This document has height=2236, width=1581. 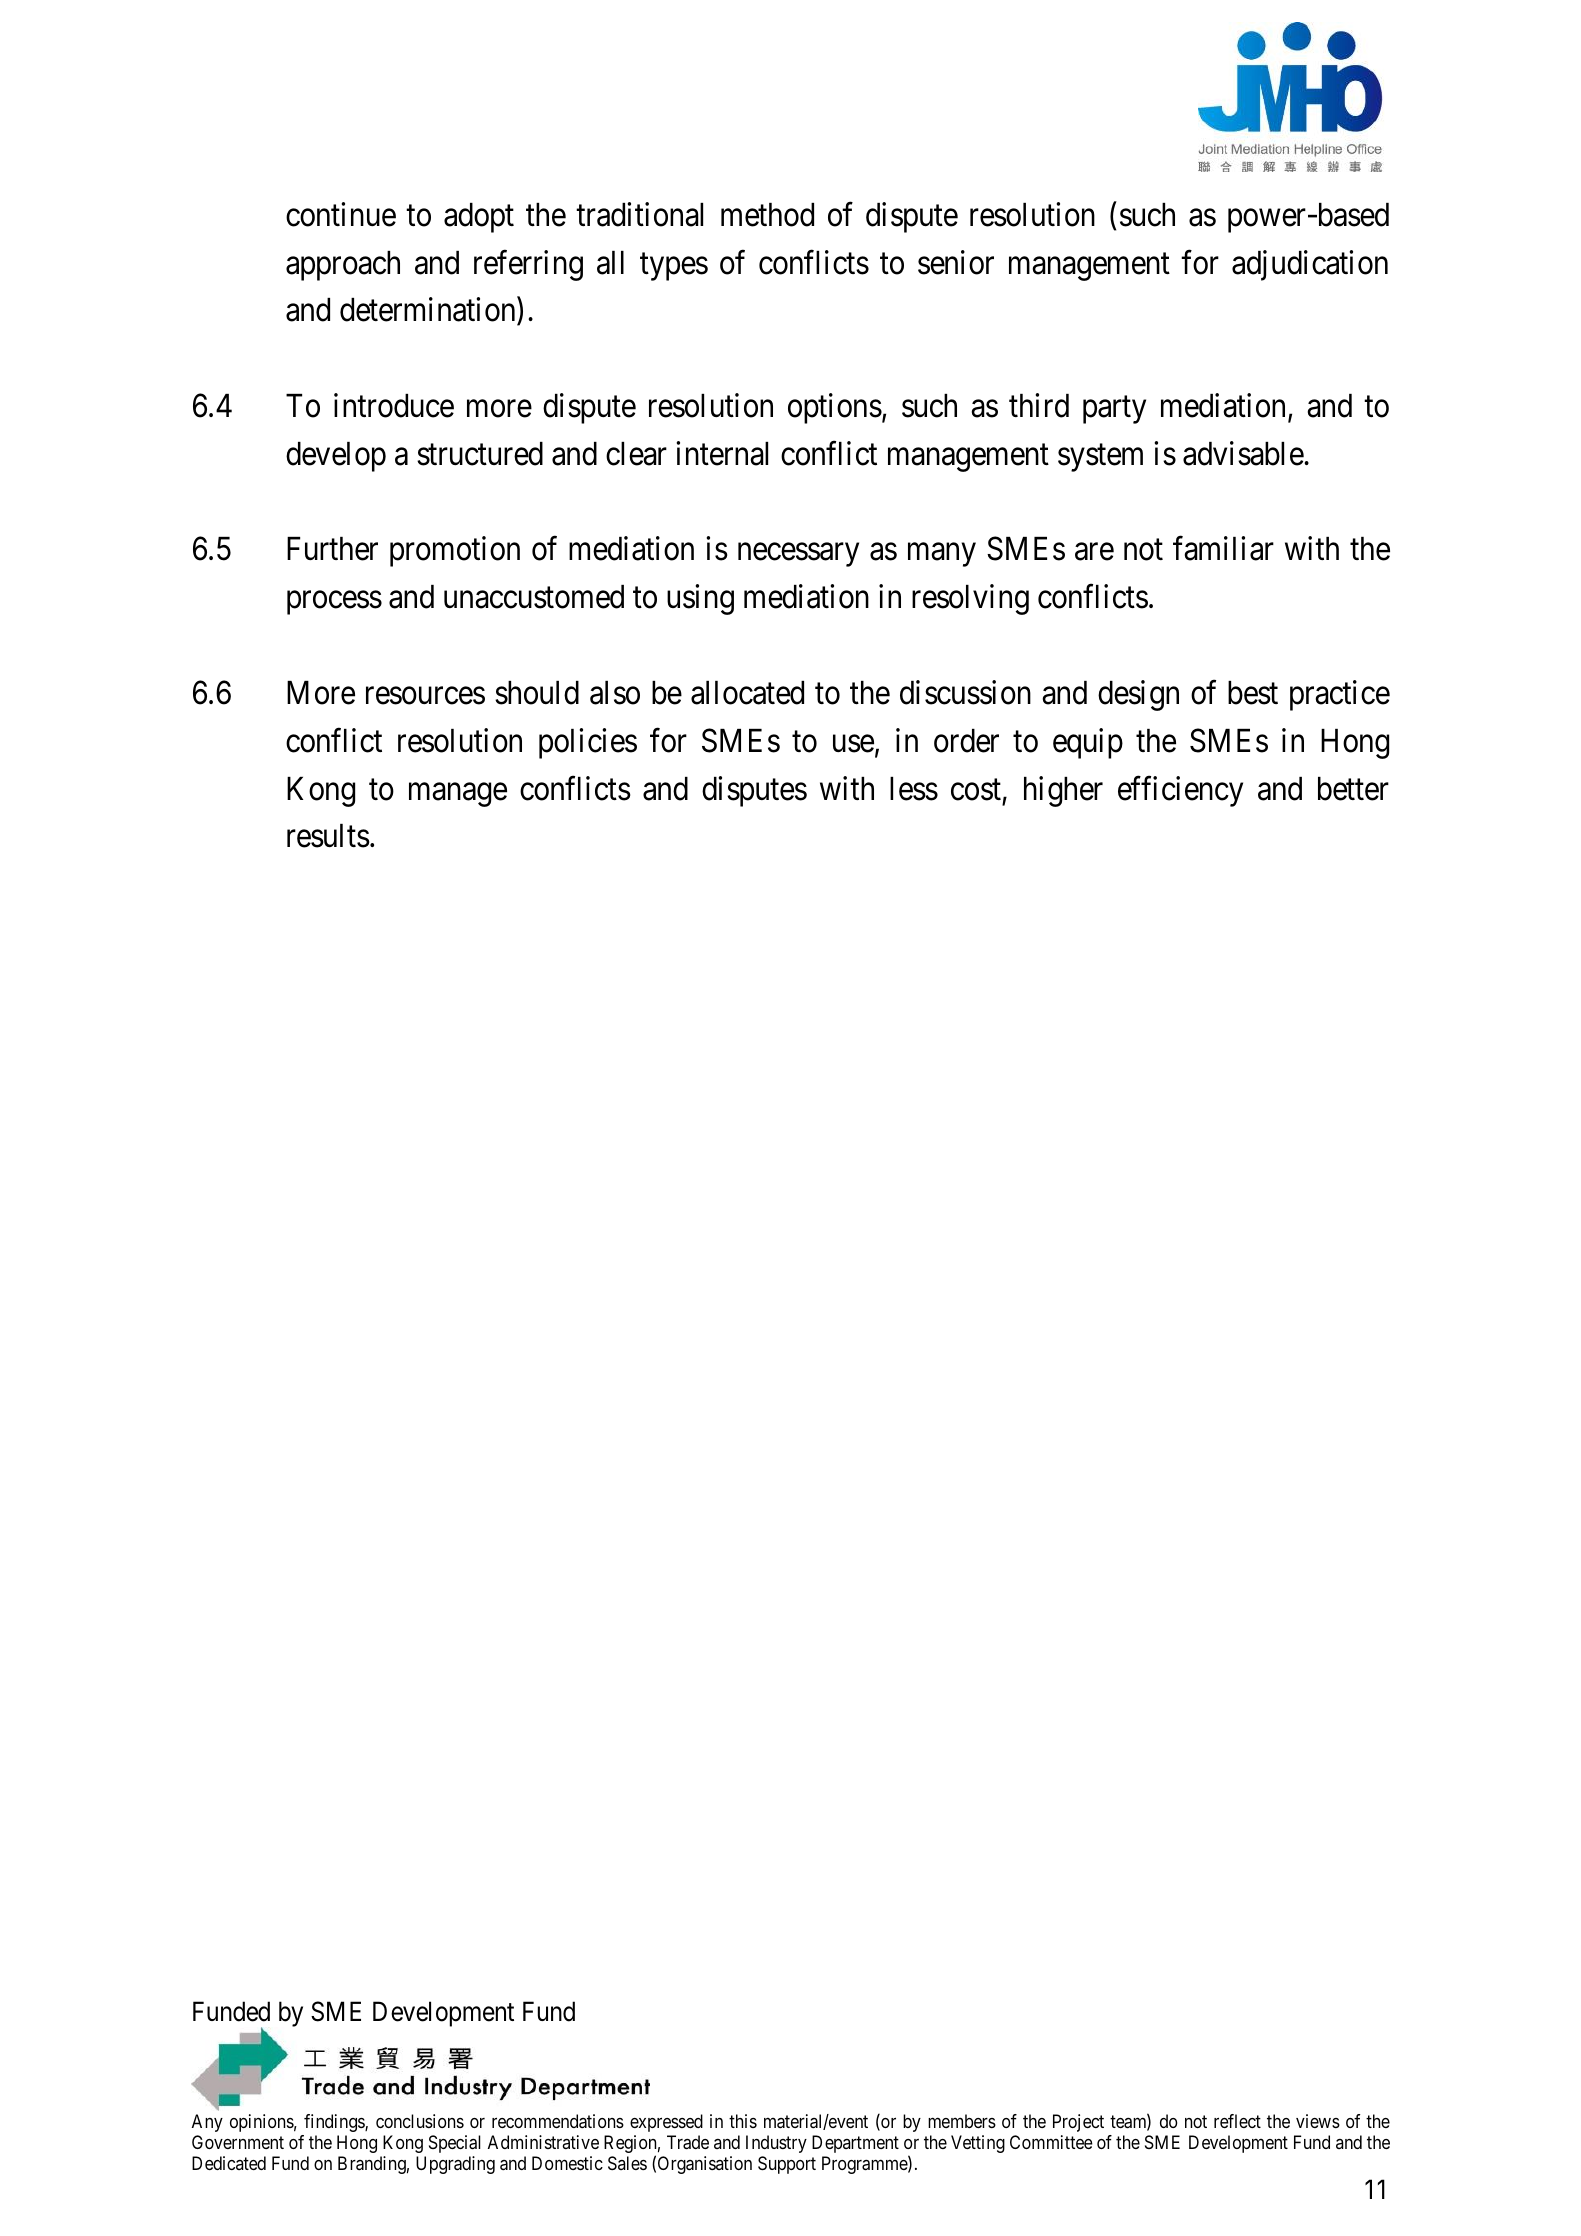 What do you see at coordinates (1318, 2121) in the document?
I see `views` at bounding box center [1318, 2121].
